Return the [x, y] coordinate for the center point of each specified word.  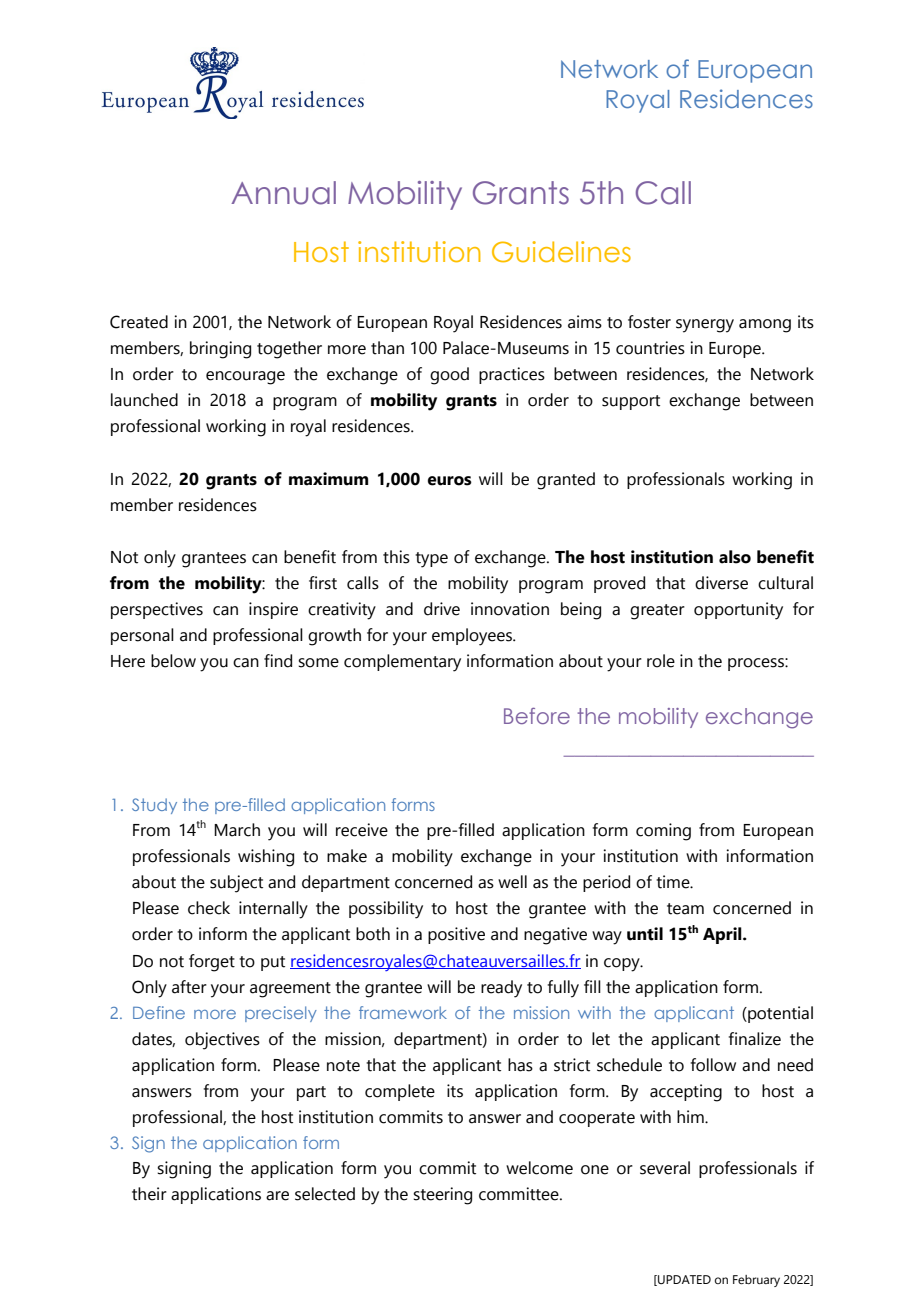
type [431, 560]
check [209, 908]
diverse [721, 583]
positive [456, 935]
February [756, 1281]
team [685, 909]
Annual [283, 193]
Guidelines [561, 252]
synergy [705, 326]
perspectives [157, 610]
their [149, 1194]
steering [442, 1196]
